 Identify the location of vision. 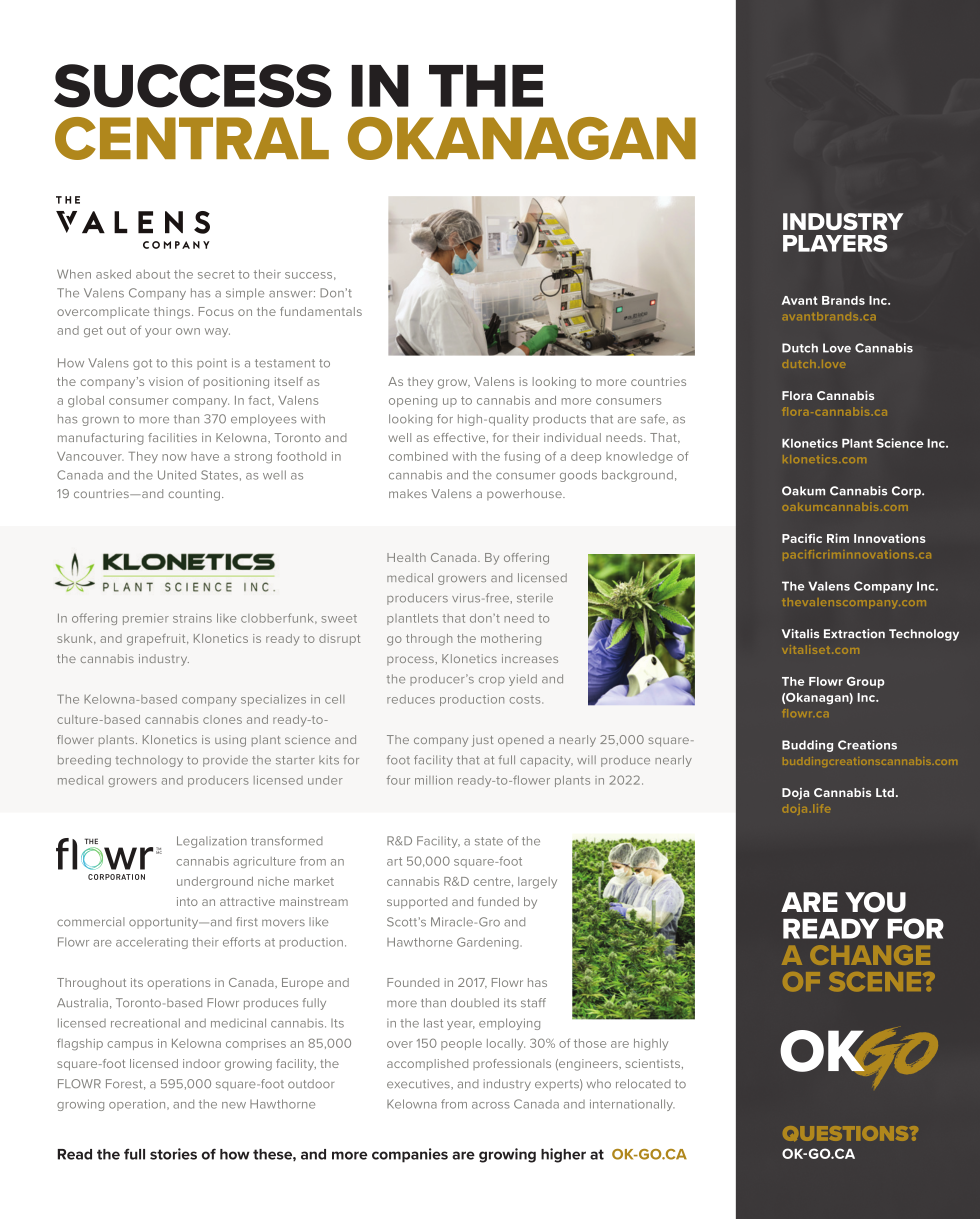
(166, 381).
